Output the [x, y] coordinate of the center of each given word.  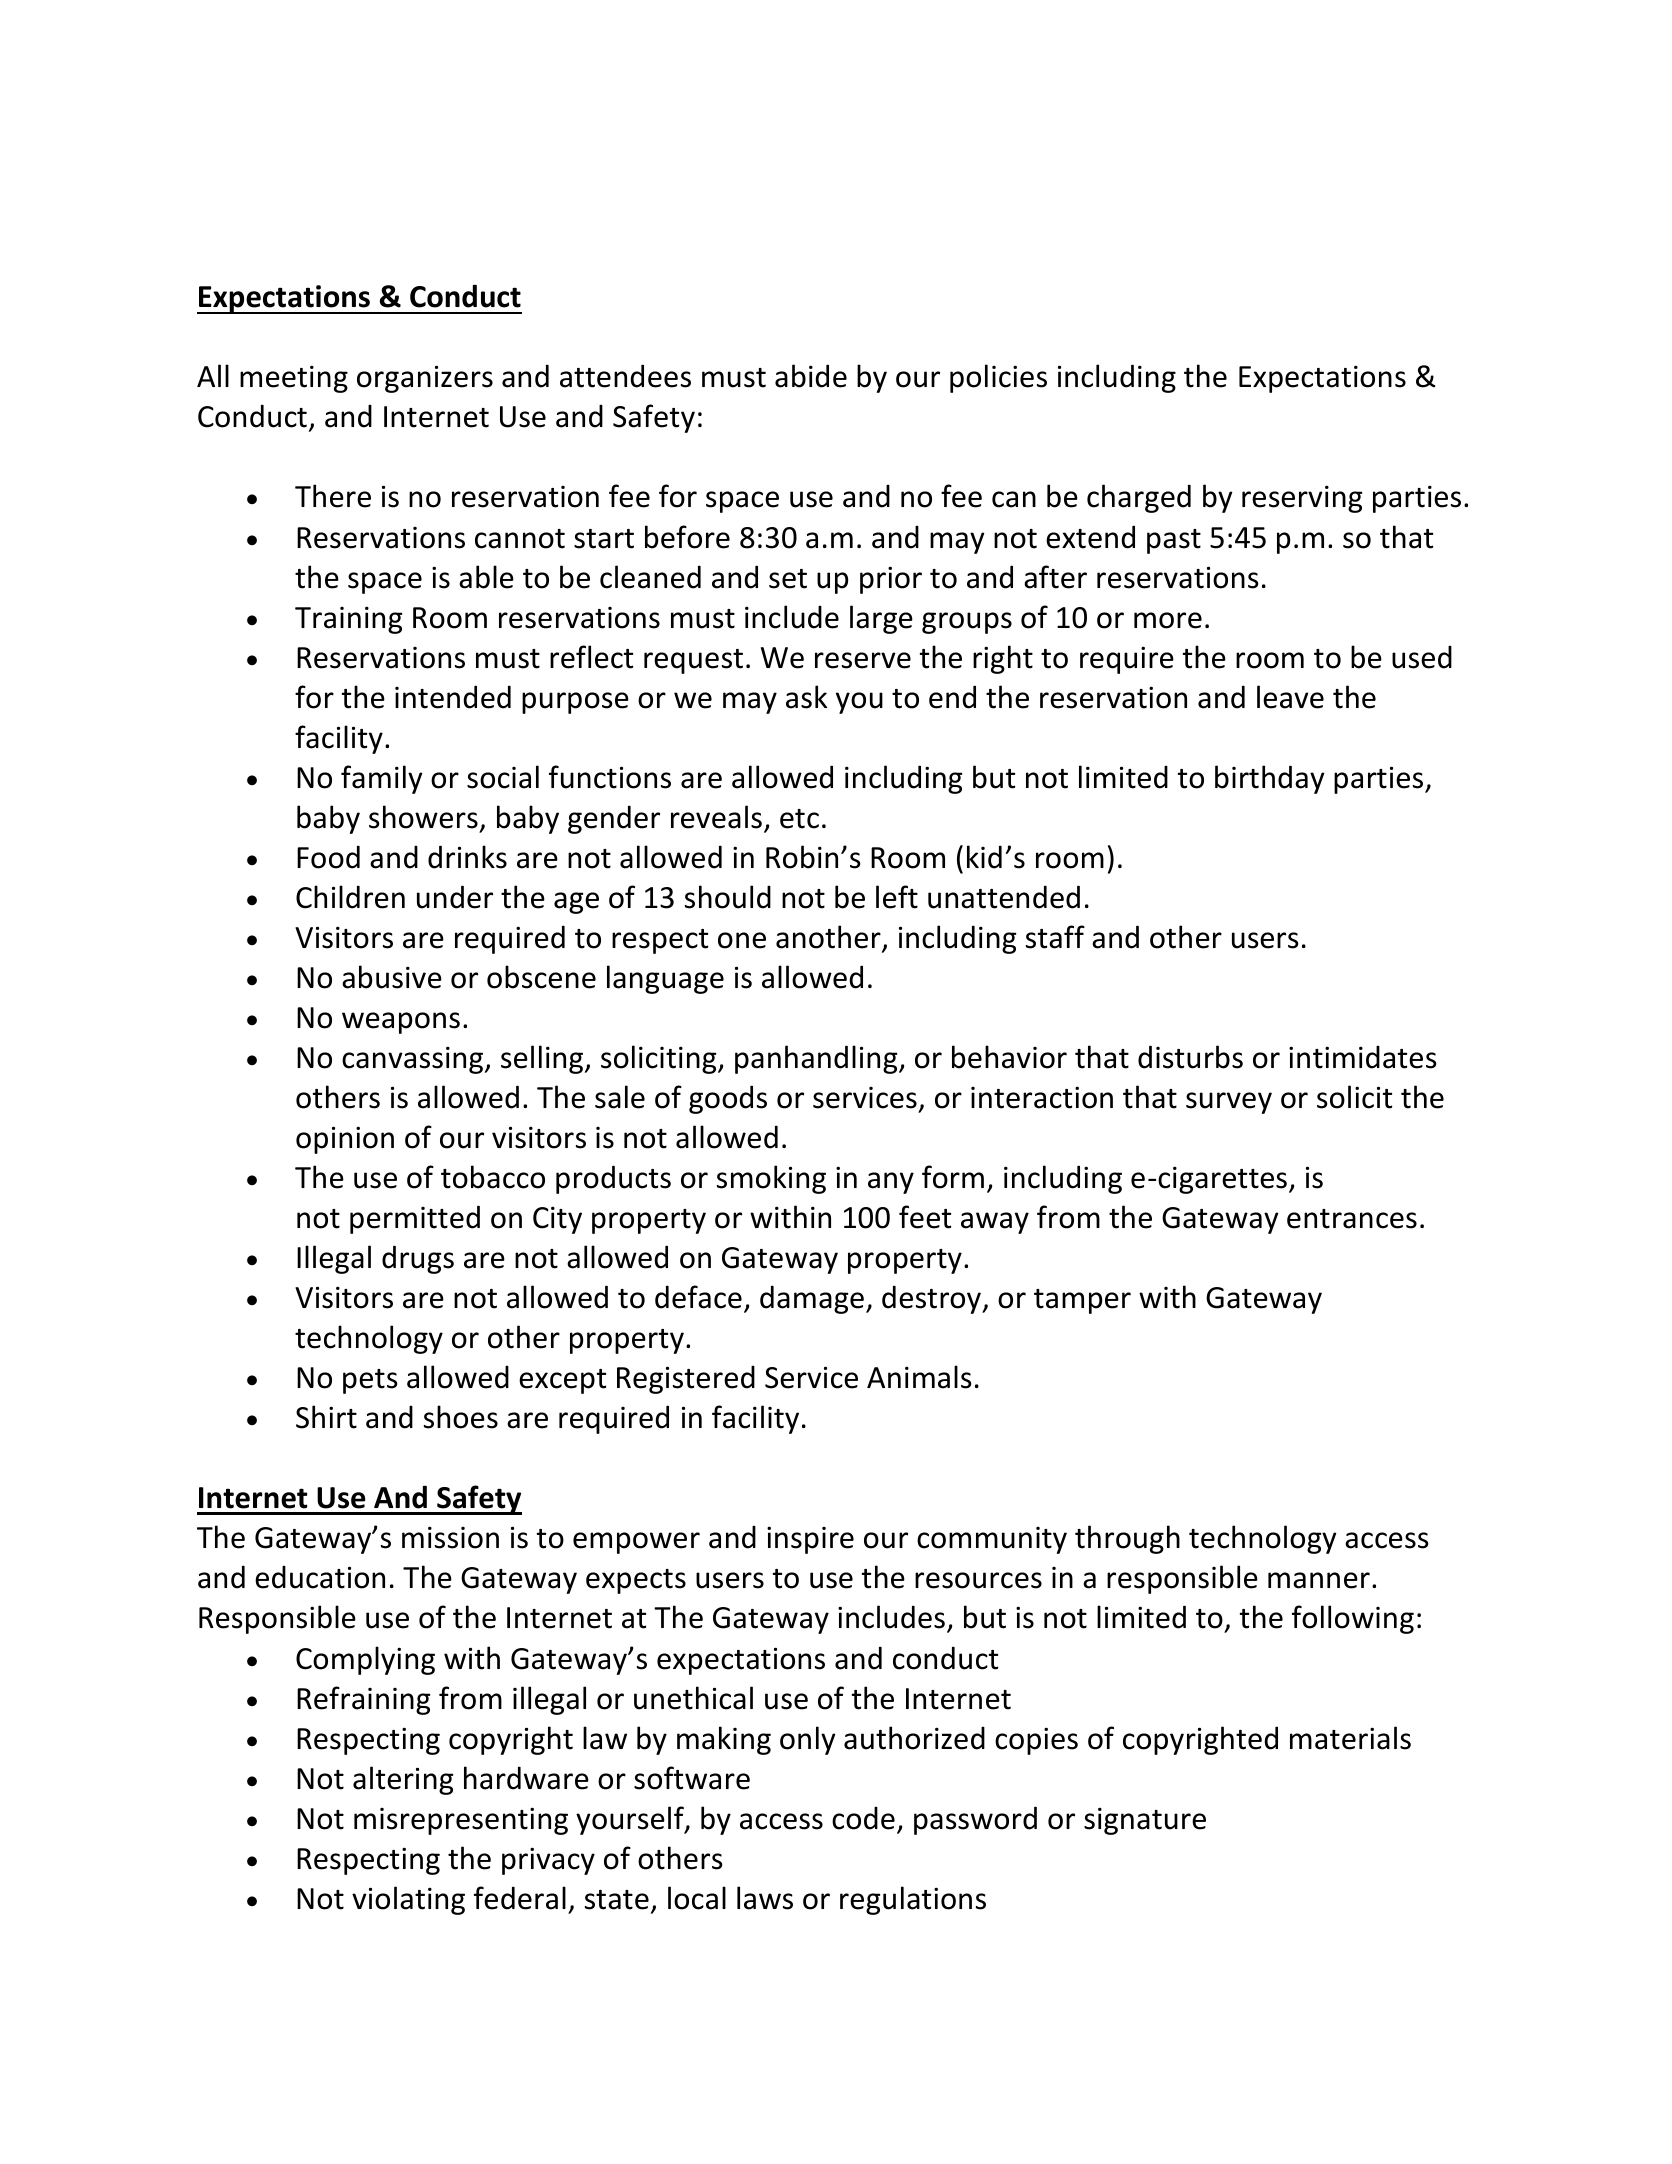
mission [450, 1537]
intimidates [1363, 1057]
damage [812, 1299]
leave [1290, 697]
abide [811, 376]
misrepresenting [461, 1821]
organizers [425, 379]
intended [453, 697]
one [742, 940]
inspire [810, 1540]
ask [806, 697]
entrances [1352, 1219]
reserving [1302, 499]
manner [1319, 1580]
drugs [418, 1259]
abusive [392, 977]
